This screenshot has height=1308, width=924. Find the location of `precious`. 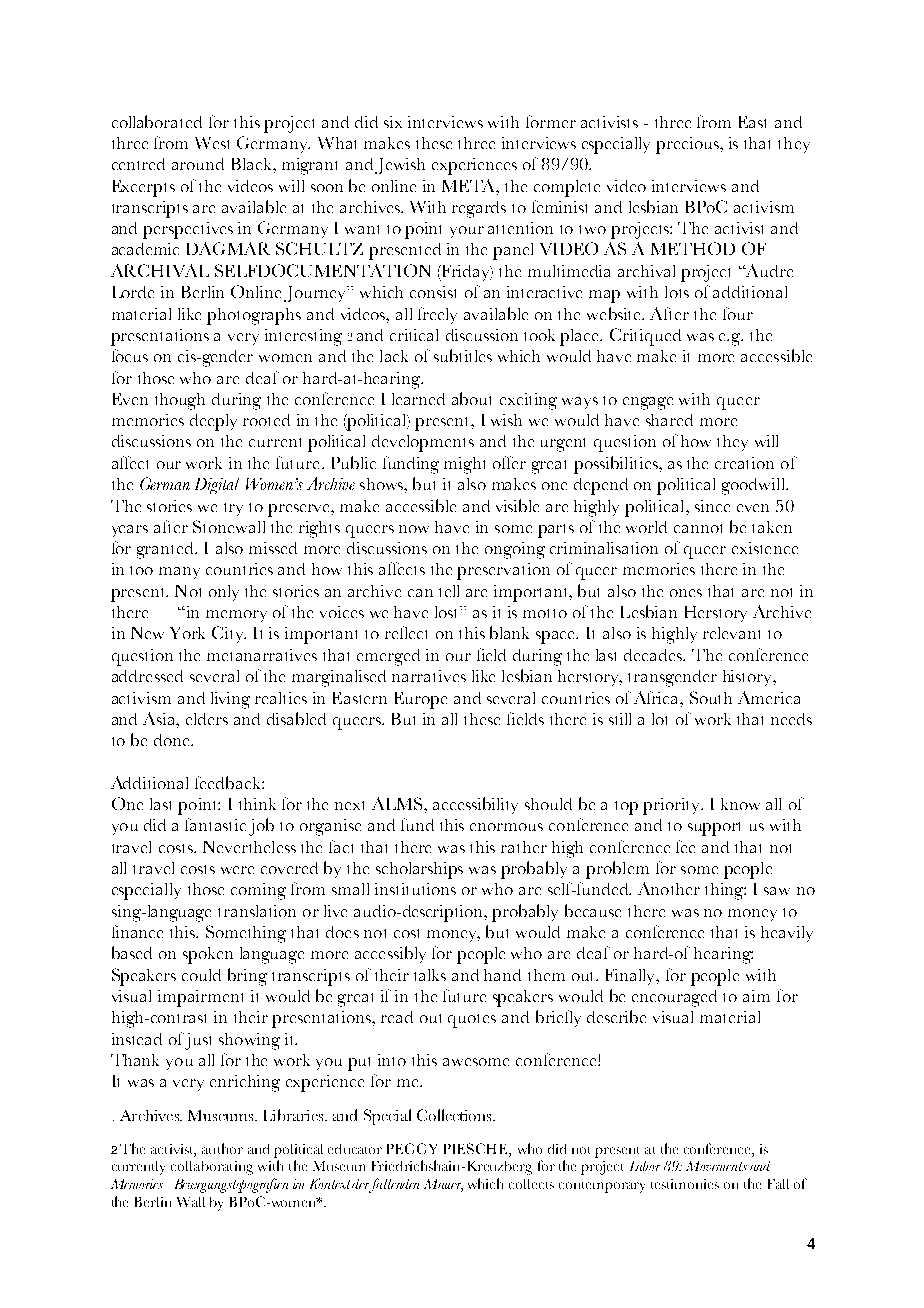

precious is located at coordinates (688, 145).
